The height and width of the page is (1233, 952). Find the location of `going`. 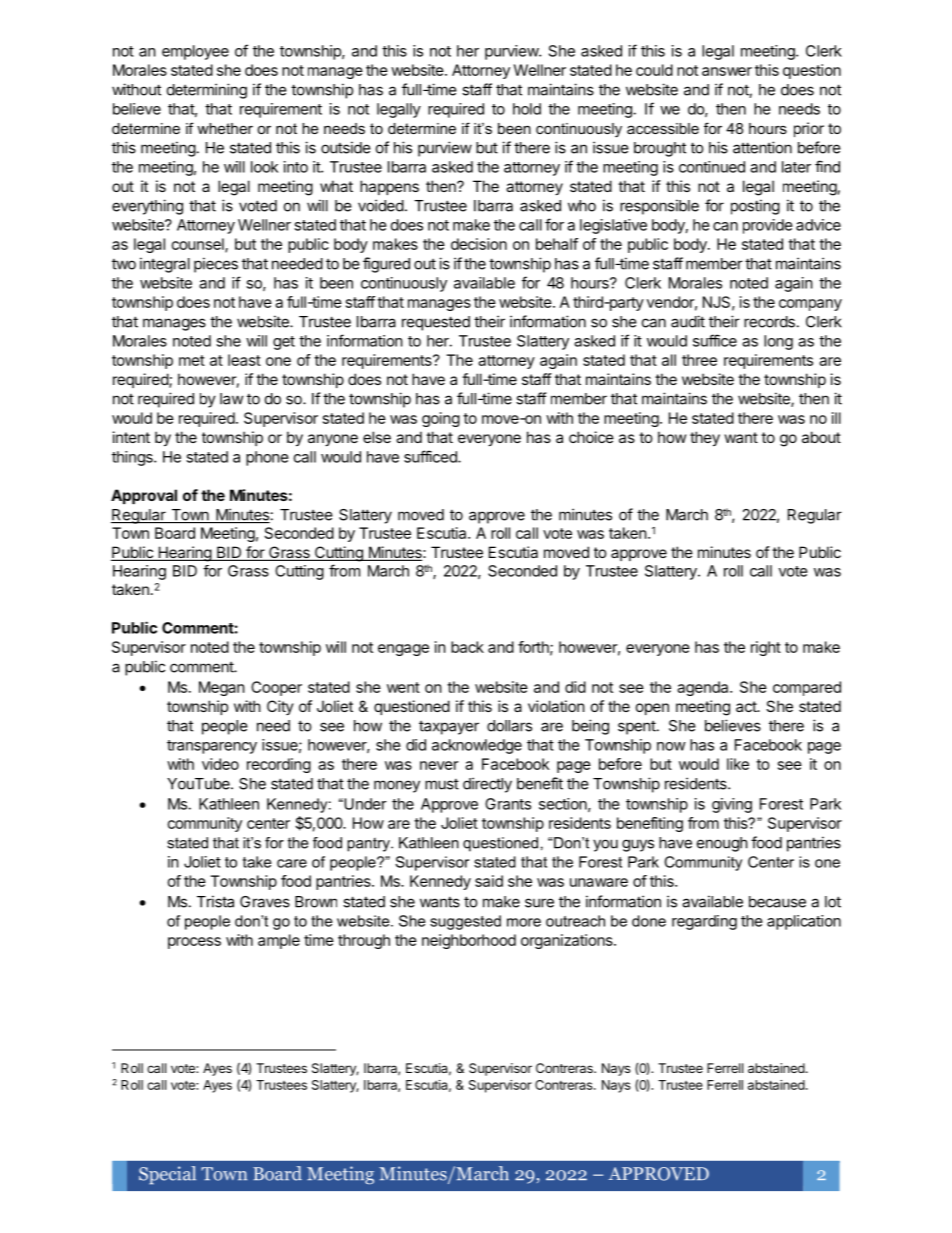

going is located at coordinates (441, 419).
